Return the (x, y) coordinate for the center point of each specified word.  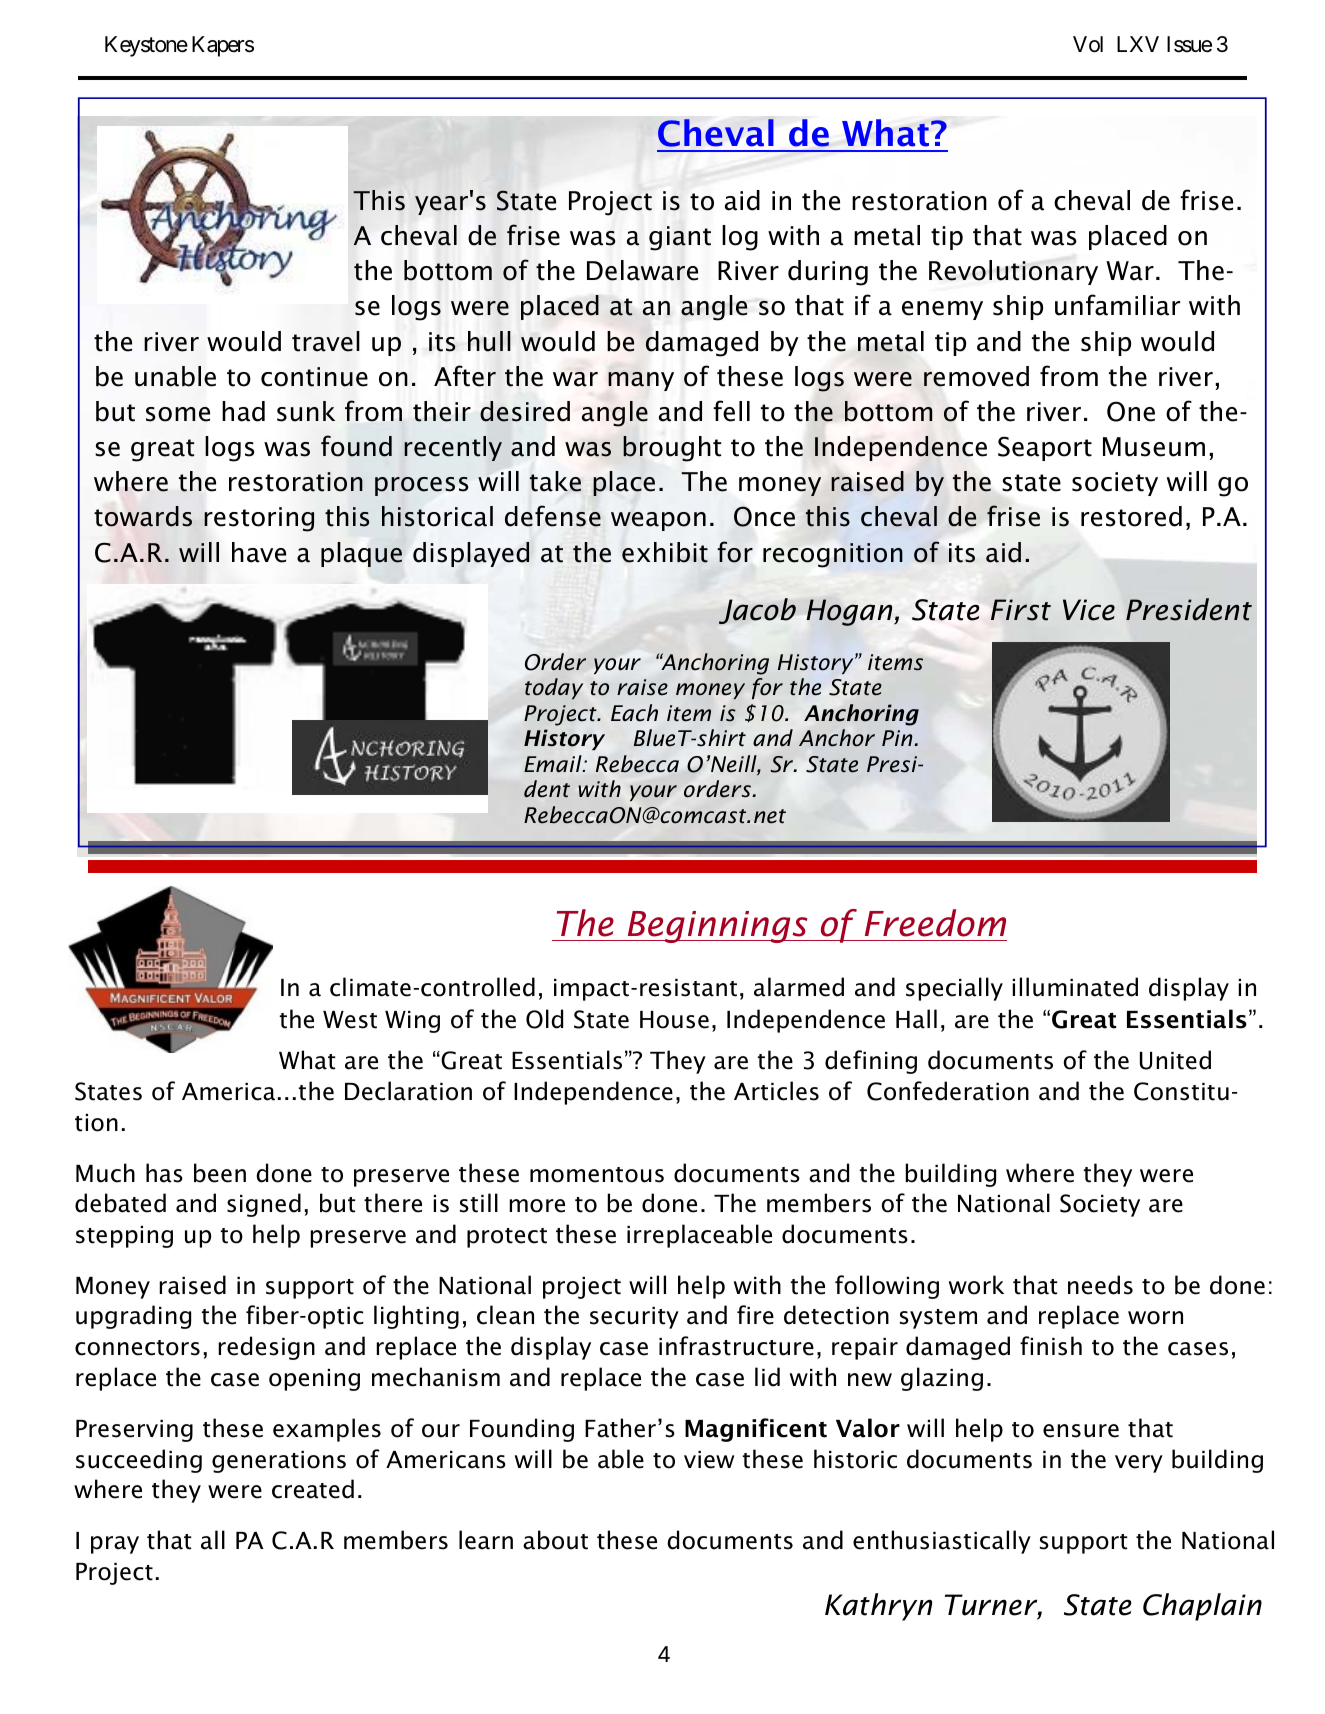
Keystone (146, 46)
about (555, 1540)
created (313, 1489)
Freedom (935, 923)
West (350, 1020)
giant (680, 238)
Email (554, 763)
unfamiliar (1117, 305)
